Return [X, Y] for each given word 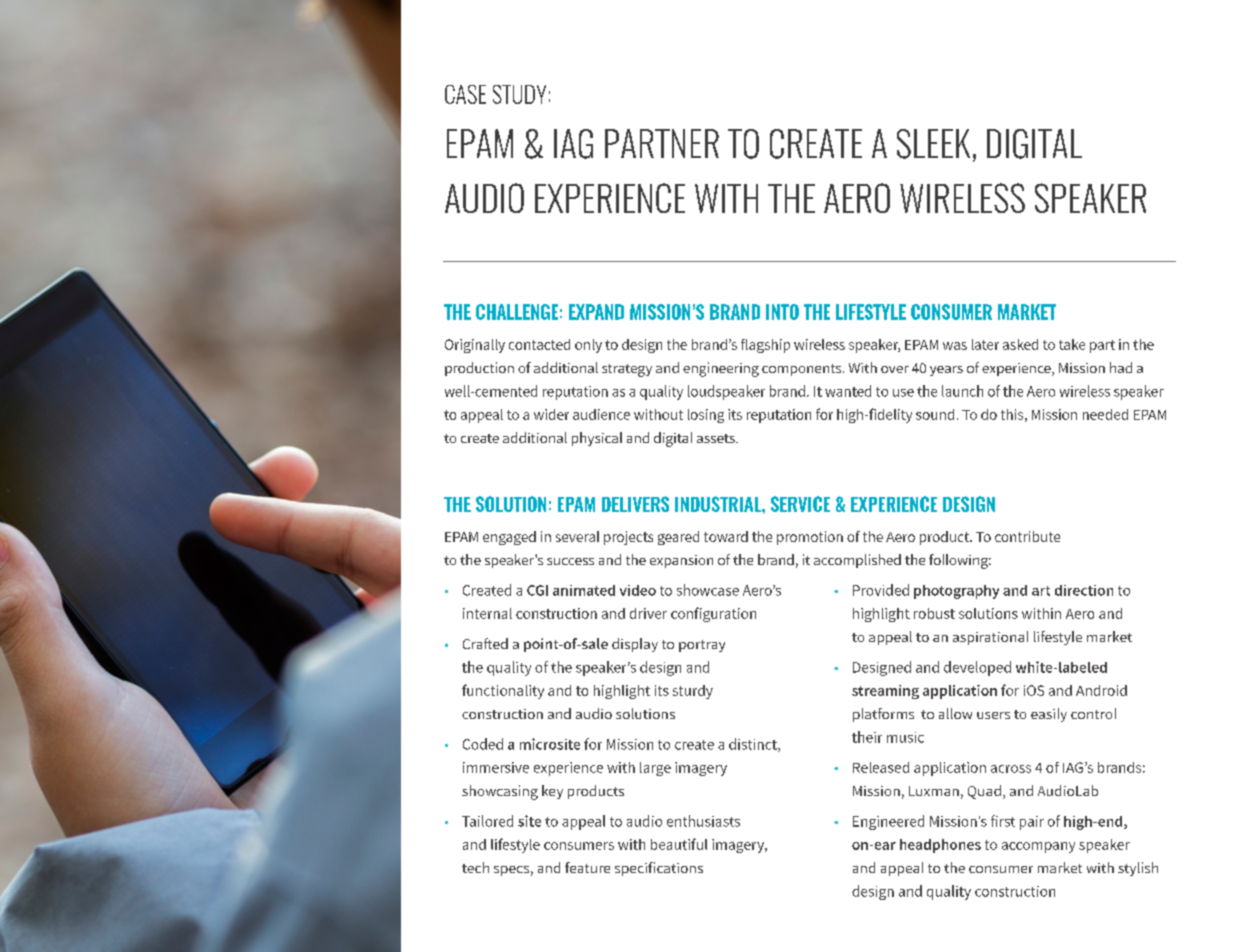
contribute [1027, 536]
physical [597, 439]
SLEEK [933, 144]
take [1072, 344]
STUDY [519, 94]
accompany [1038, 847]
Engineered [888, 822]
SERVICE [800, 504]
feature [587, 867]
